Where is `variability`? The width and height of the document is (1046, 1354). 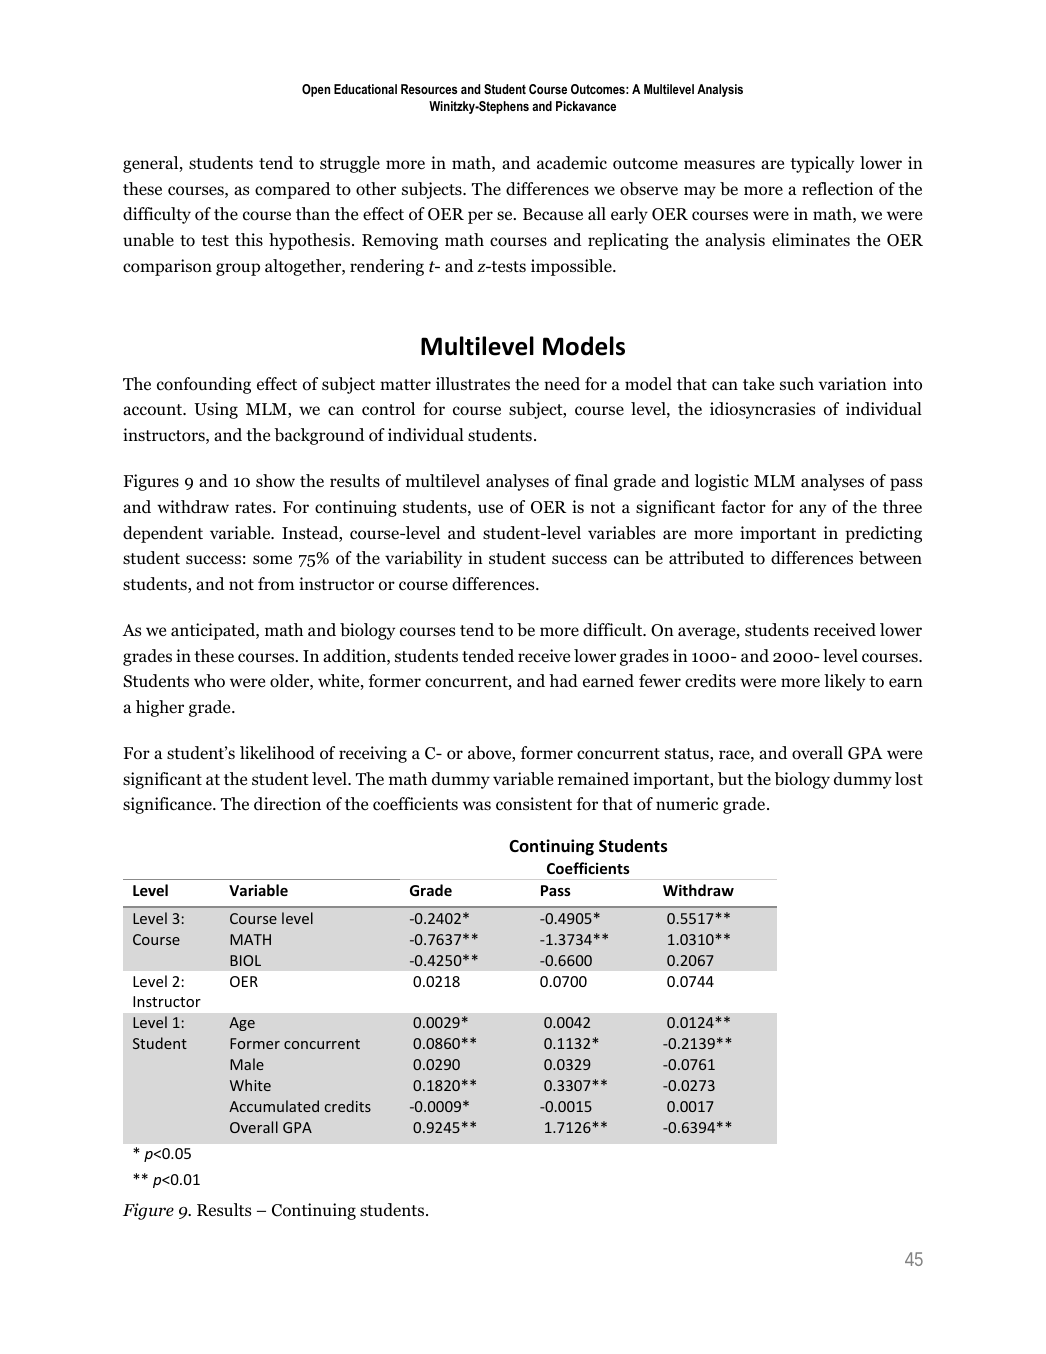 variability is located at coordinates (423, 559).
